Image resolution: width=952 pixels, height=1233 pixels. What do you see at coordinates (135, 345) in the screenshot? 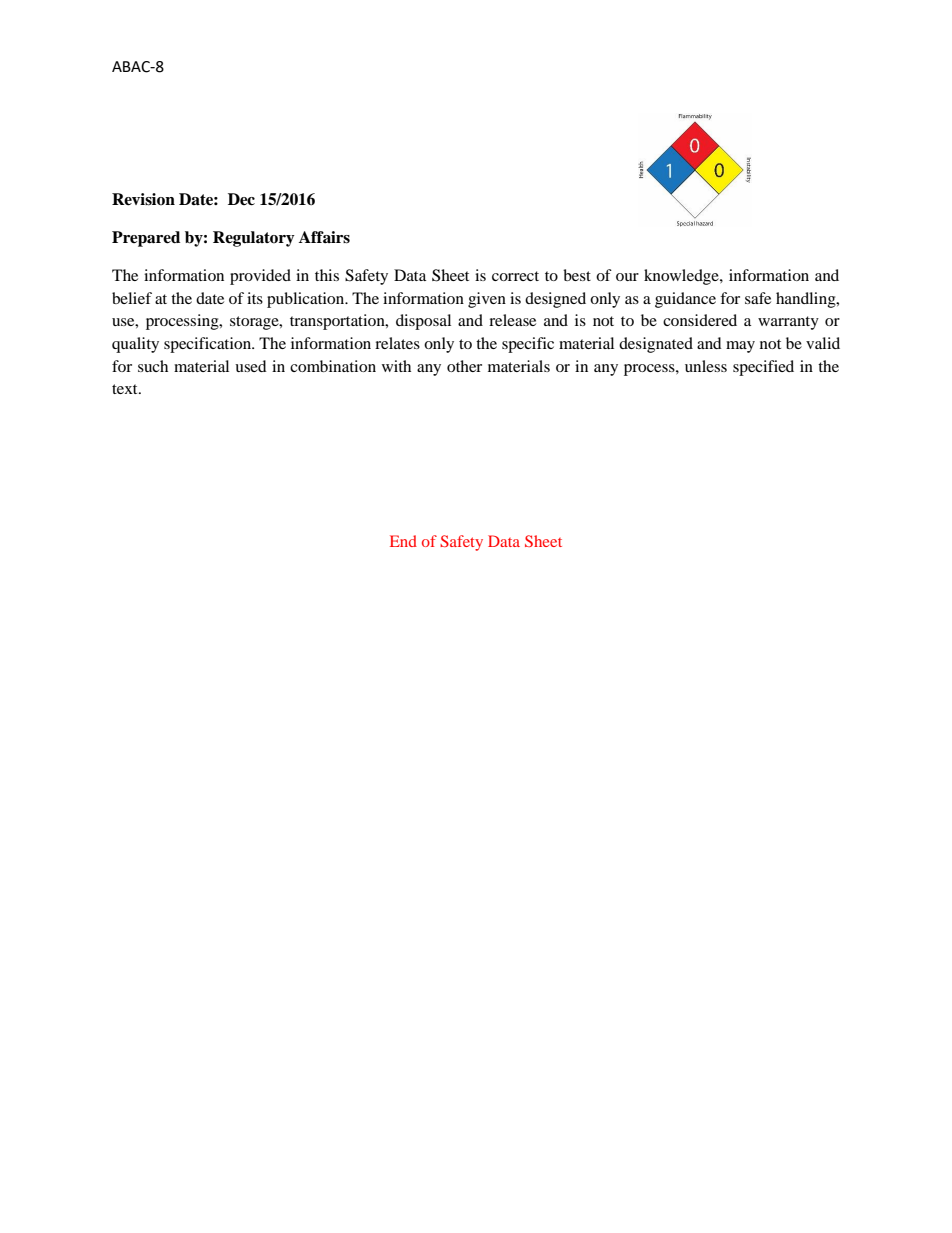
I see `quality` at bounding box center [135, 345].
